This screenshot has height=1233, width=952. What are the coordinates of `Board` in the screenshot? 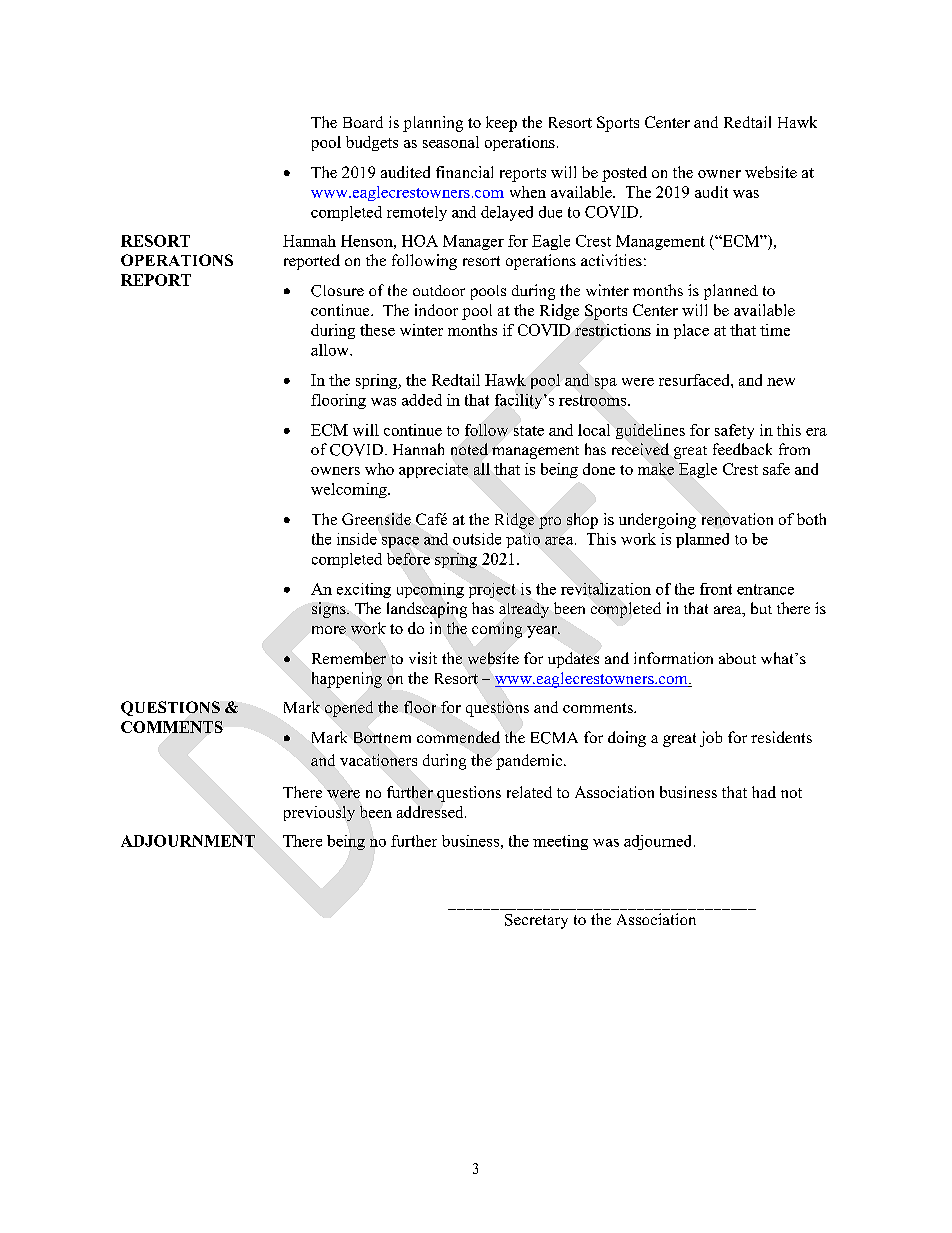 It's located at (363, 122).
